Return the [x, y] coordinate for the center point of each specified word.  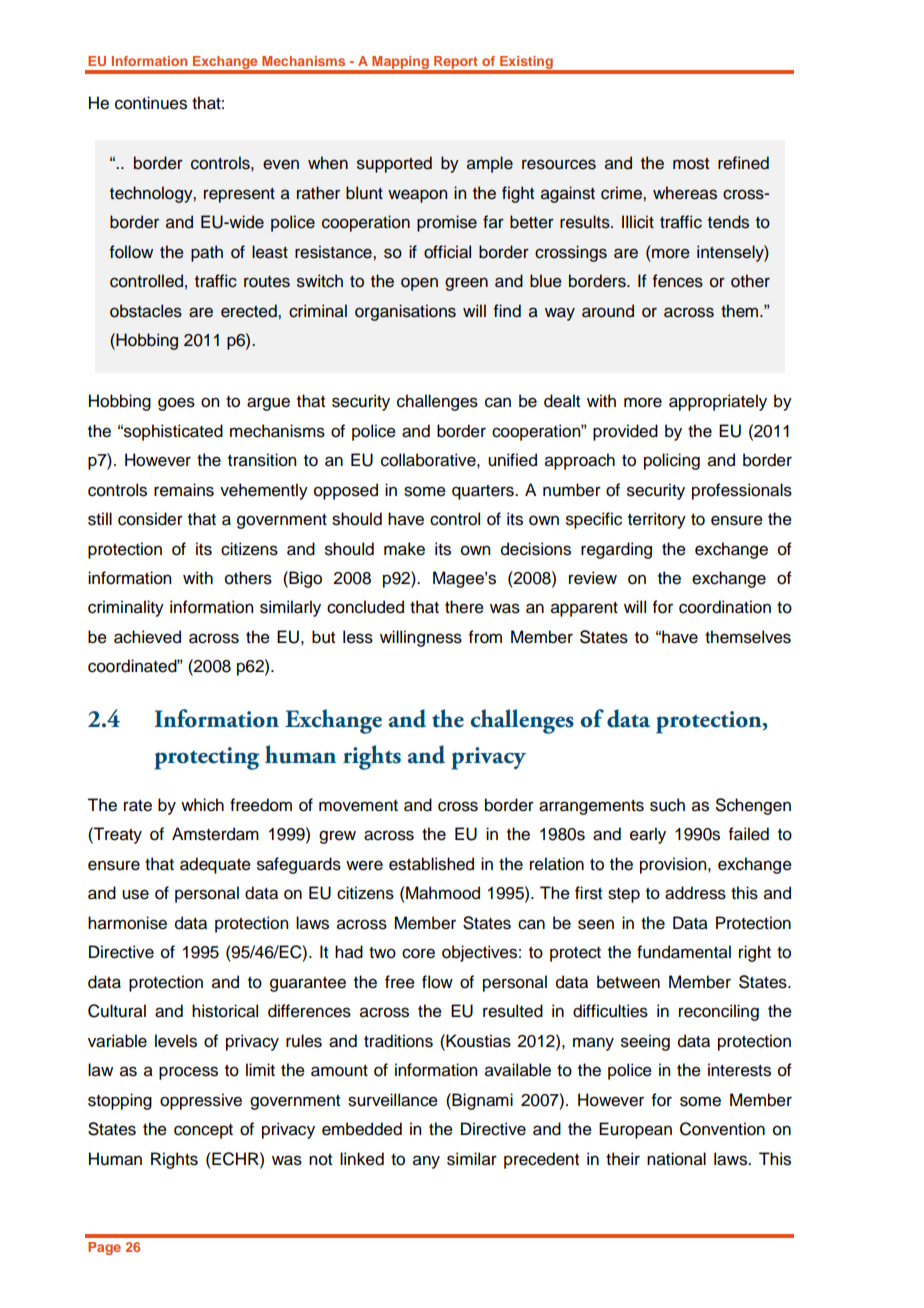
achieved [147, 637]
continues [151, 103]
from [485, 637]
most [691, 164]
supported [394, 164]
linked [362, 1159]
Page [104, 1248]
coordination [725, 607]
